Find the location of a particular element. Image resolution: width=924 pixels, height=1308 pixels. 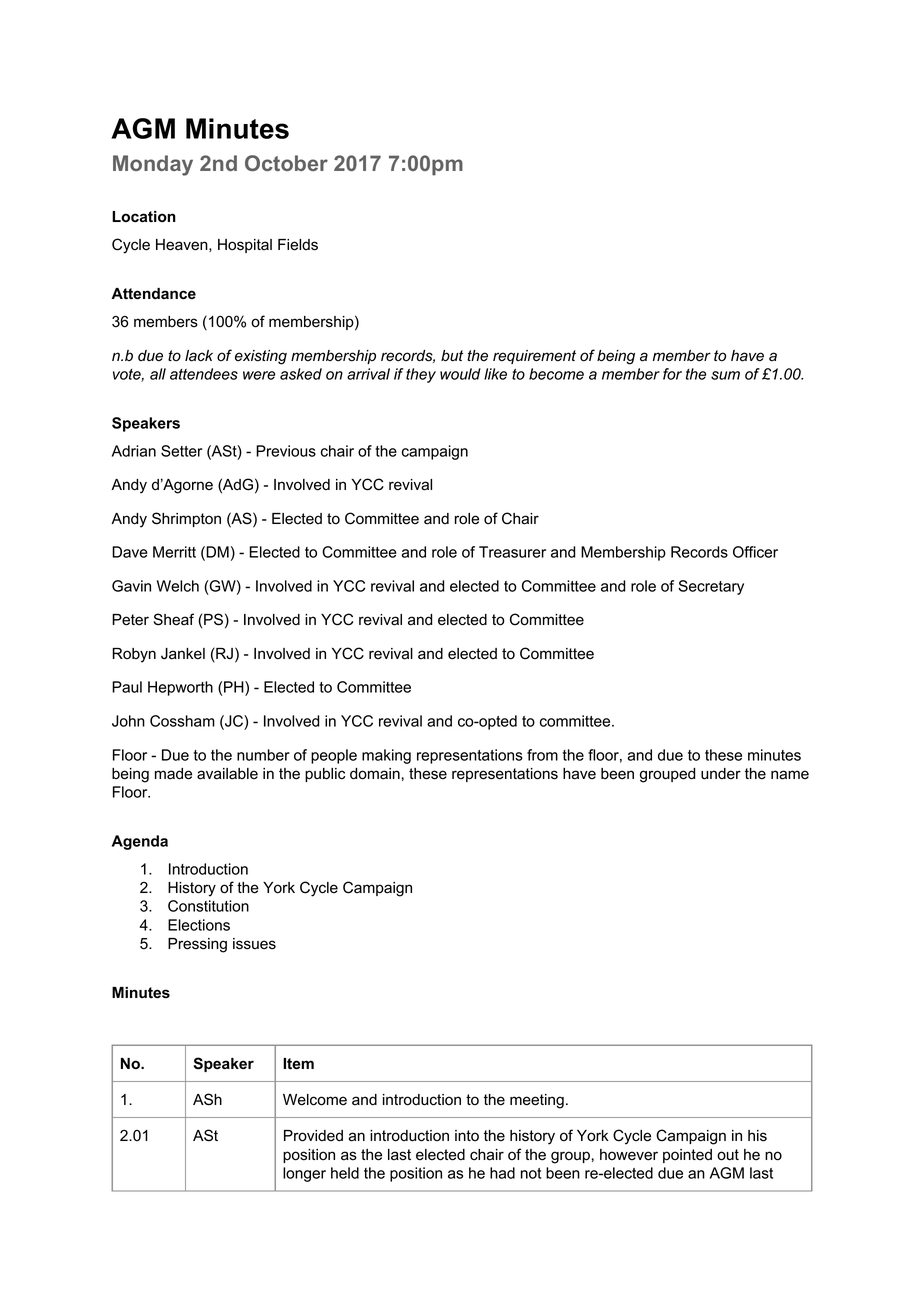

Treasurer is located at coordinates (512, 552).
